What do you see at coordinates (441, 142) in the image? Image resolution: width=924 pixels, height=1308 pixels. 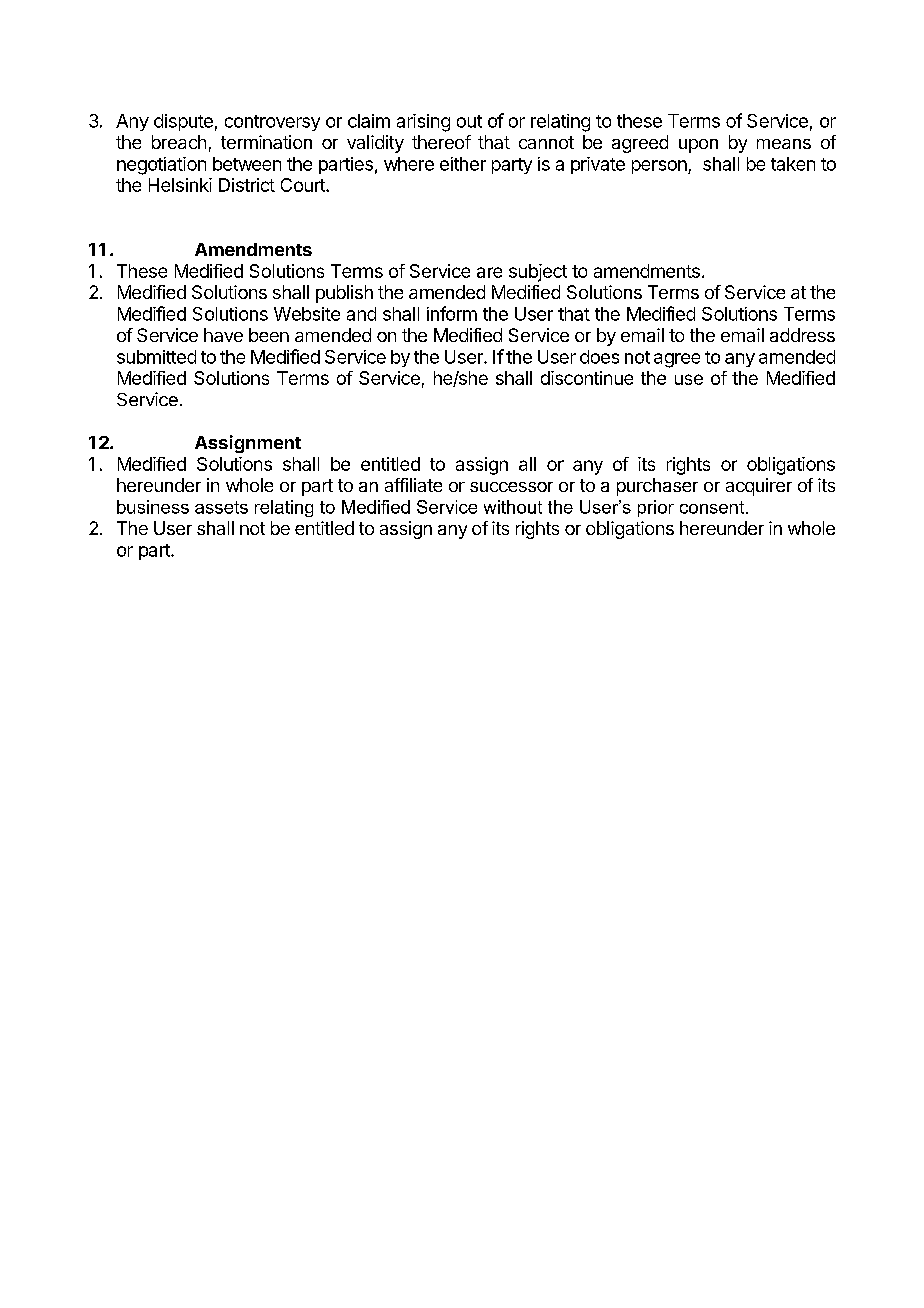 I see `thereof` at bounding box center [441, 142].
